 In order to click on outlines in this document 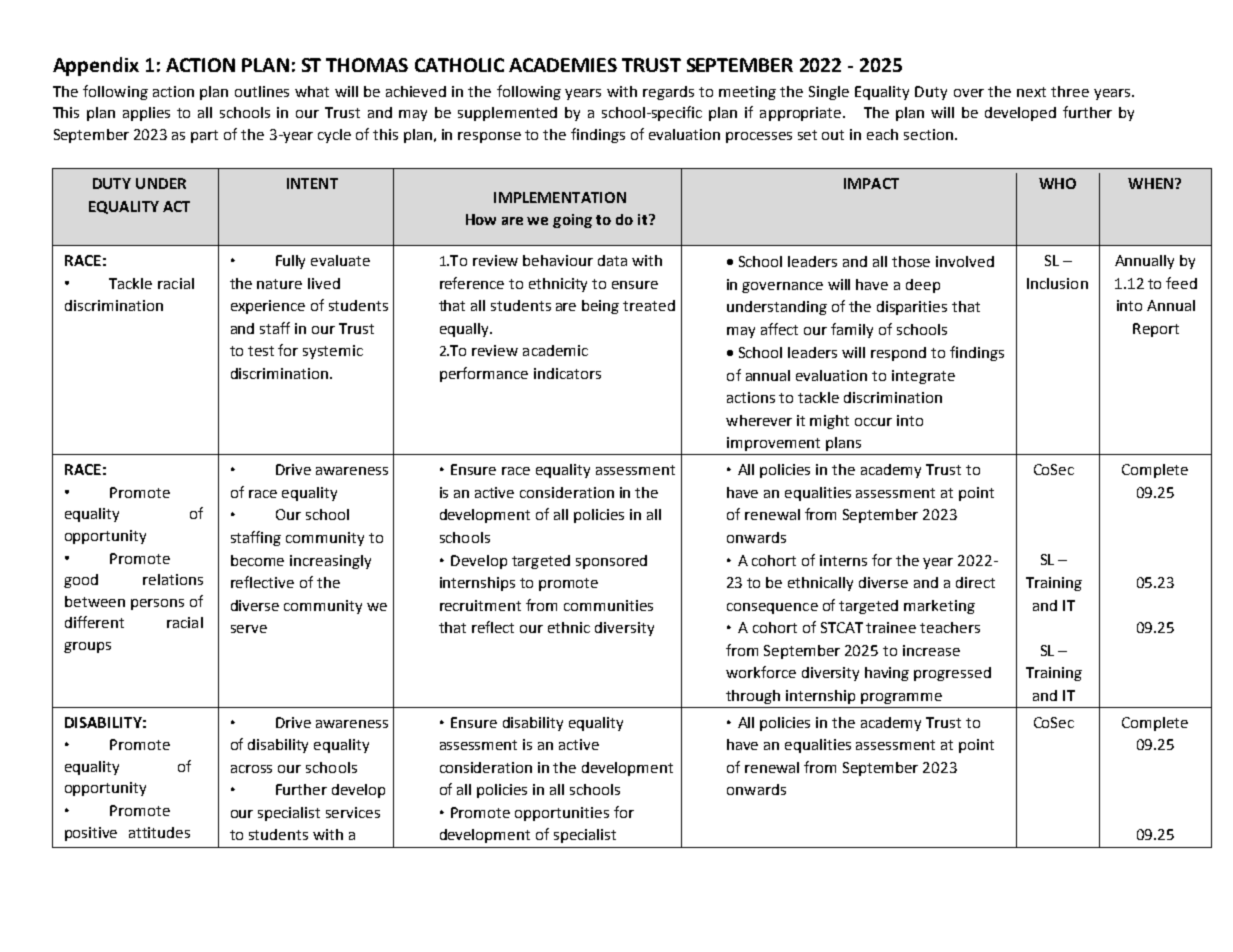, I will do `click(262, 91)`.
